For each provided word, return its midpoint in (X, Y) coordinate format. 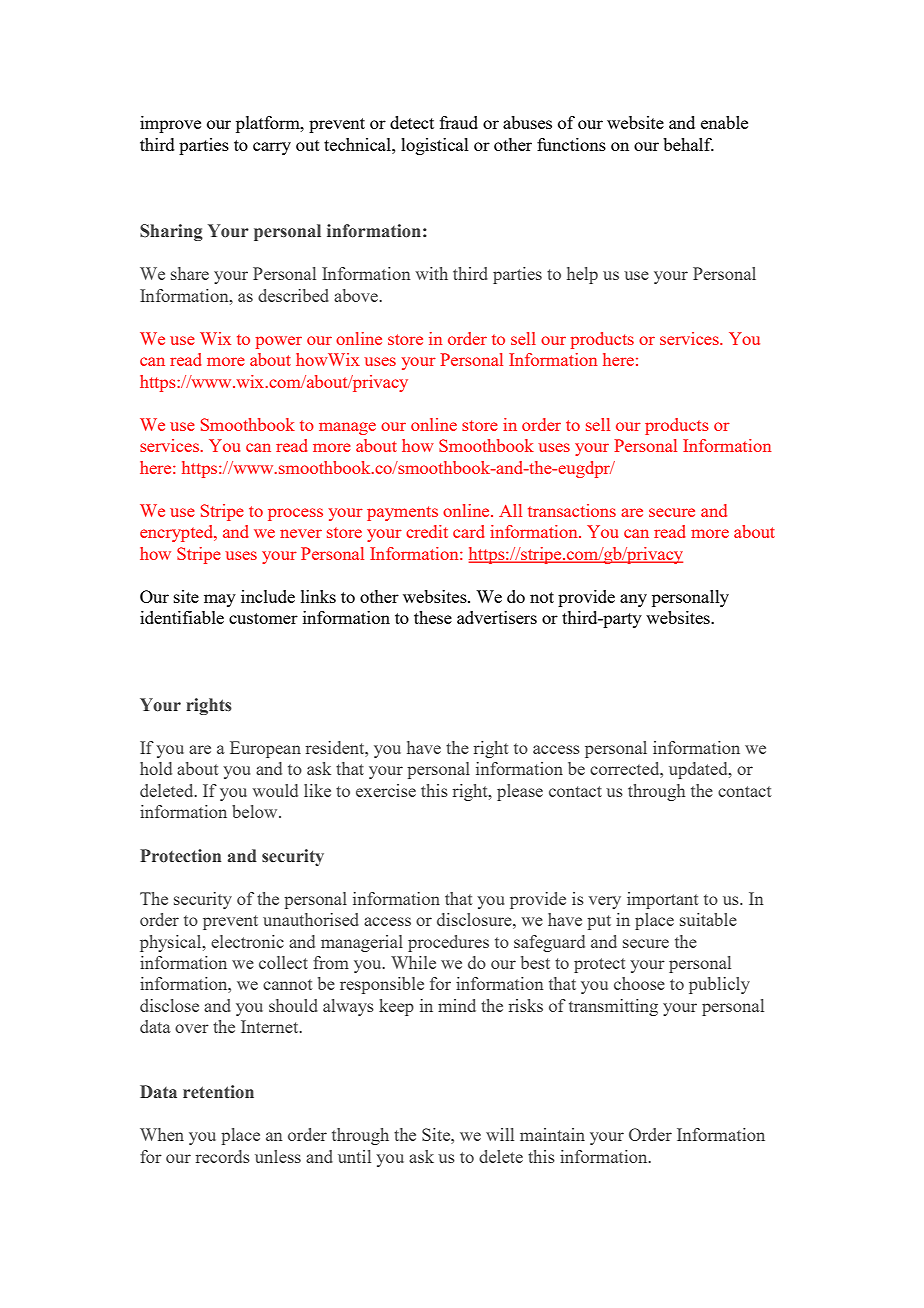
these (433, 617)
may (220, 600)
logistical (435, 146)
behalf (688, 144)
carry (272, 148)
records (223, 1156)
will (500, 1134)
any (633, 600)
